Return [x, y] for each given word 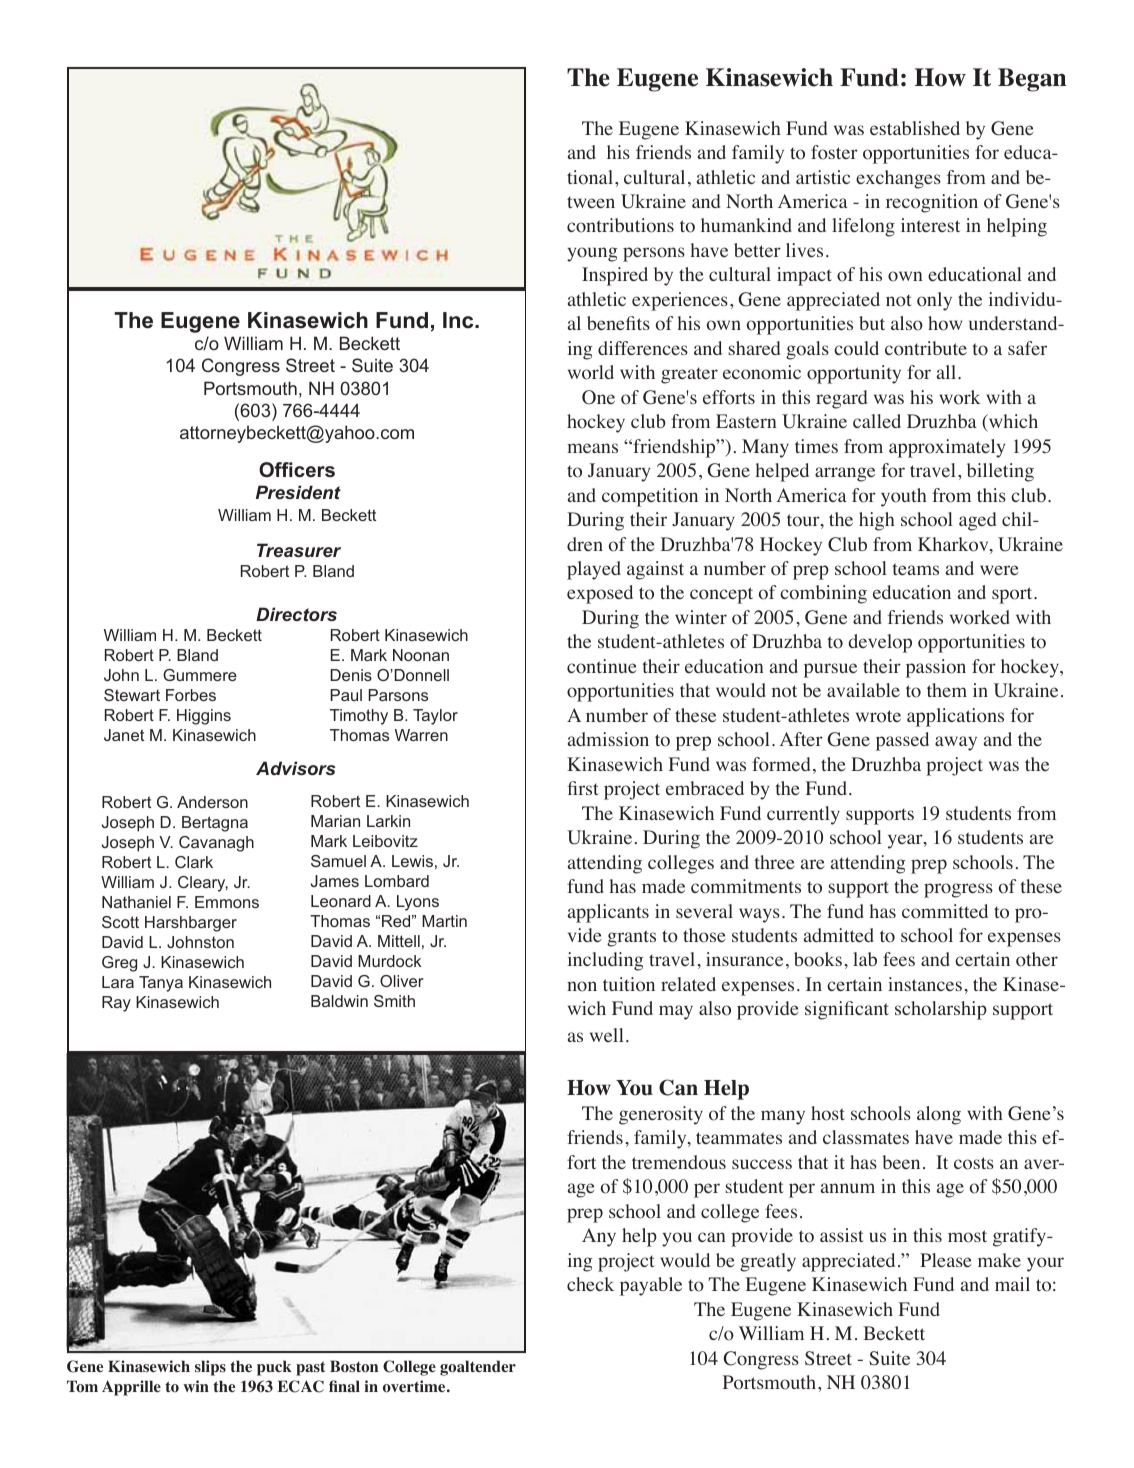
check [590, 1284]
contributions [620, 225]
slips [210, 1368]
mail [1012, 1284]
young [592, 254]
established [915, 128]
